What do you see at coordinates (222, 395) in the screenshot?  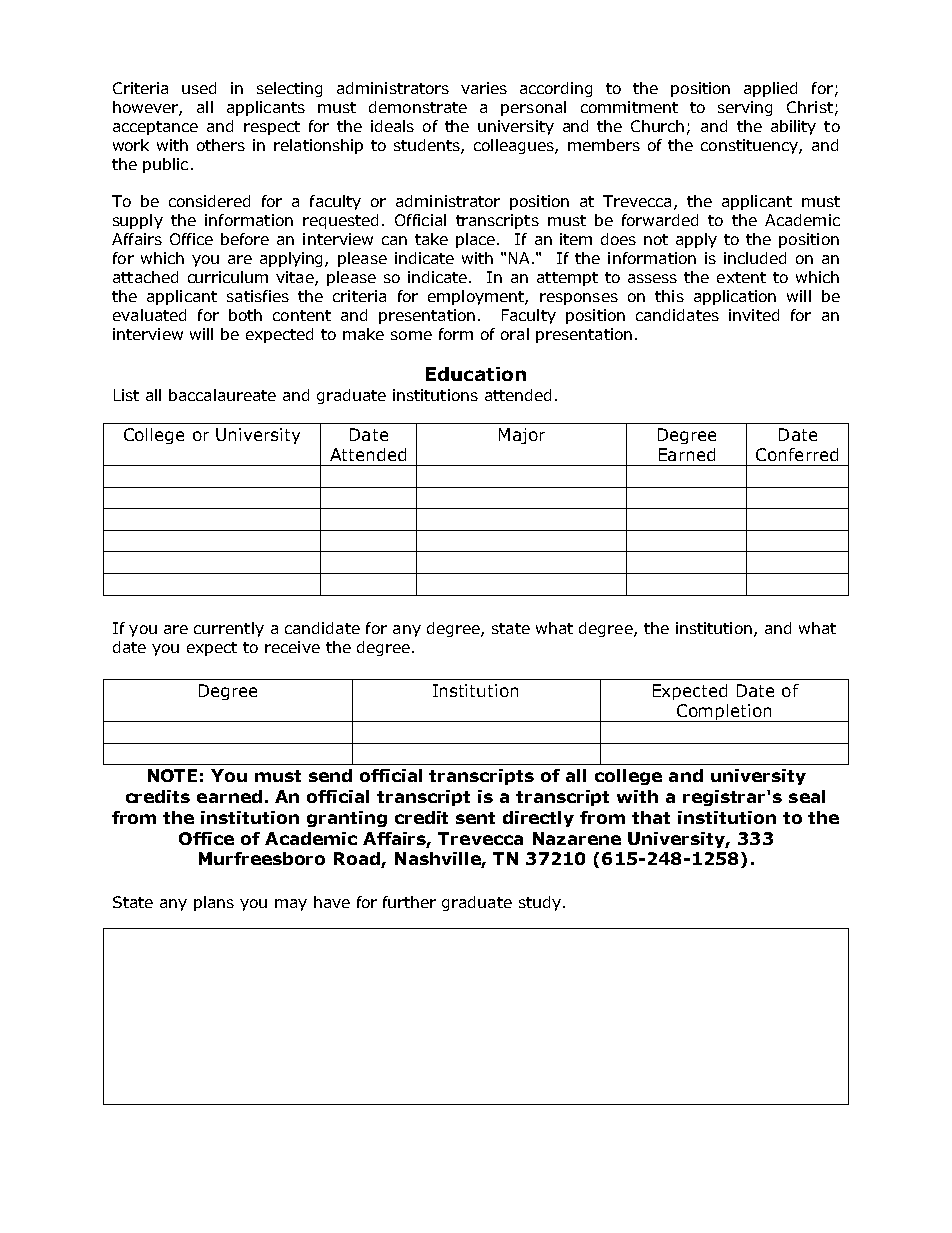 I see `baccalaureate` at bounding box center [222, 395].
